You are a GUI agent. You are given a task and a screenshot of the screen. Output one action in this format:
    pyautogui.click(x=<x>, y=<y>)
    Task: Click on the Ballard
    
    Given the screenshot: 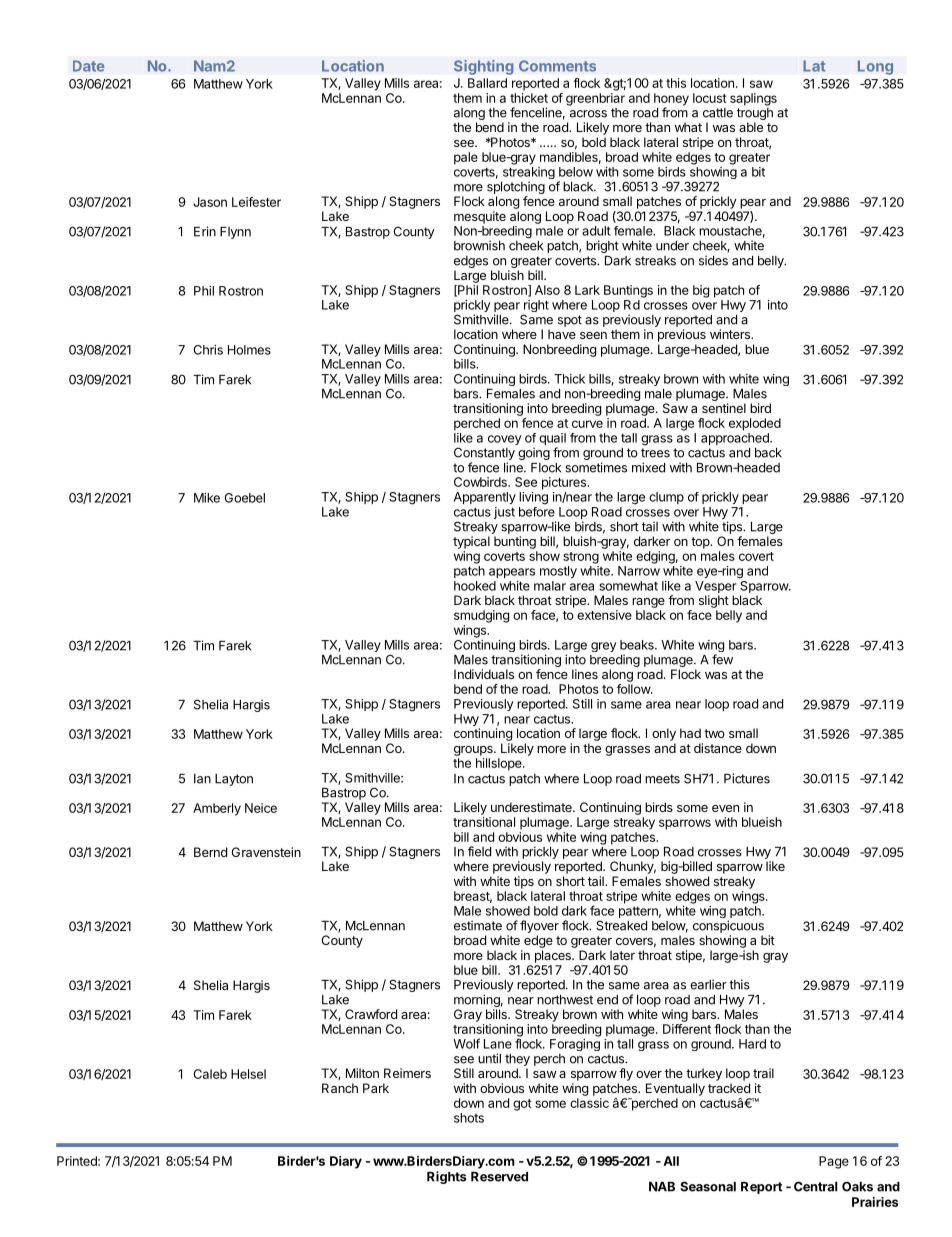 What is the action you would take?
    pyautogui.click(x=487, y=83)
